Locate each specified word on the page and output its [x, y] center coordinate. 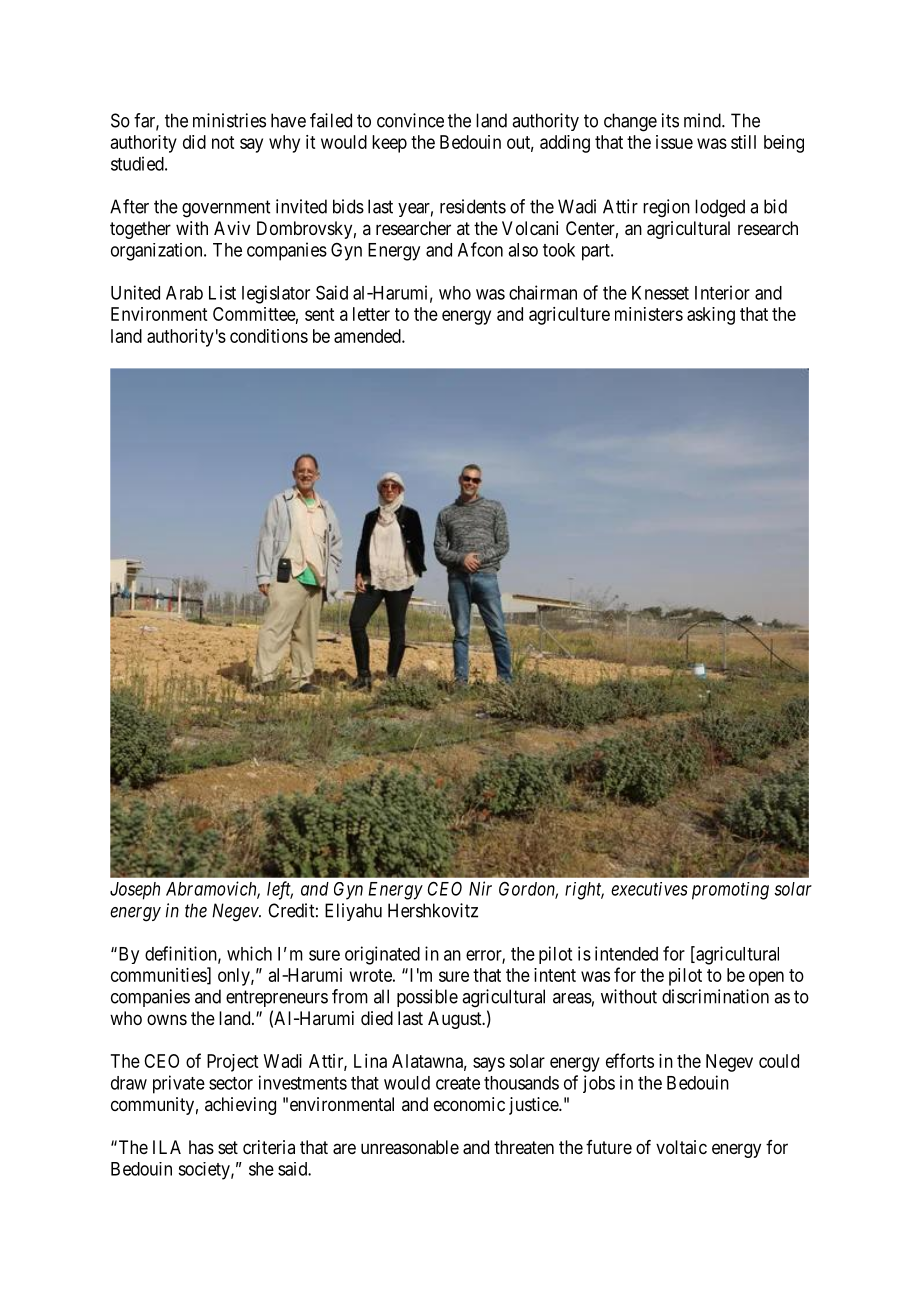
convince [410, 120]
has [201, 1147]
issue [674, 142]
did [194, 142]
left [280, 890]
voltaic [681, 1147]
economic [469, 1104]
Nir [480, 888]
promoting [730, 891]
